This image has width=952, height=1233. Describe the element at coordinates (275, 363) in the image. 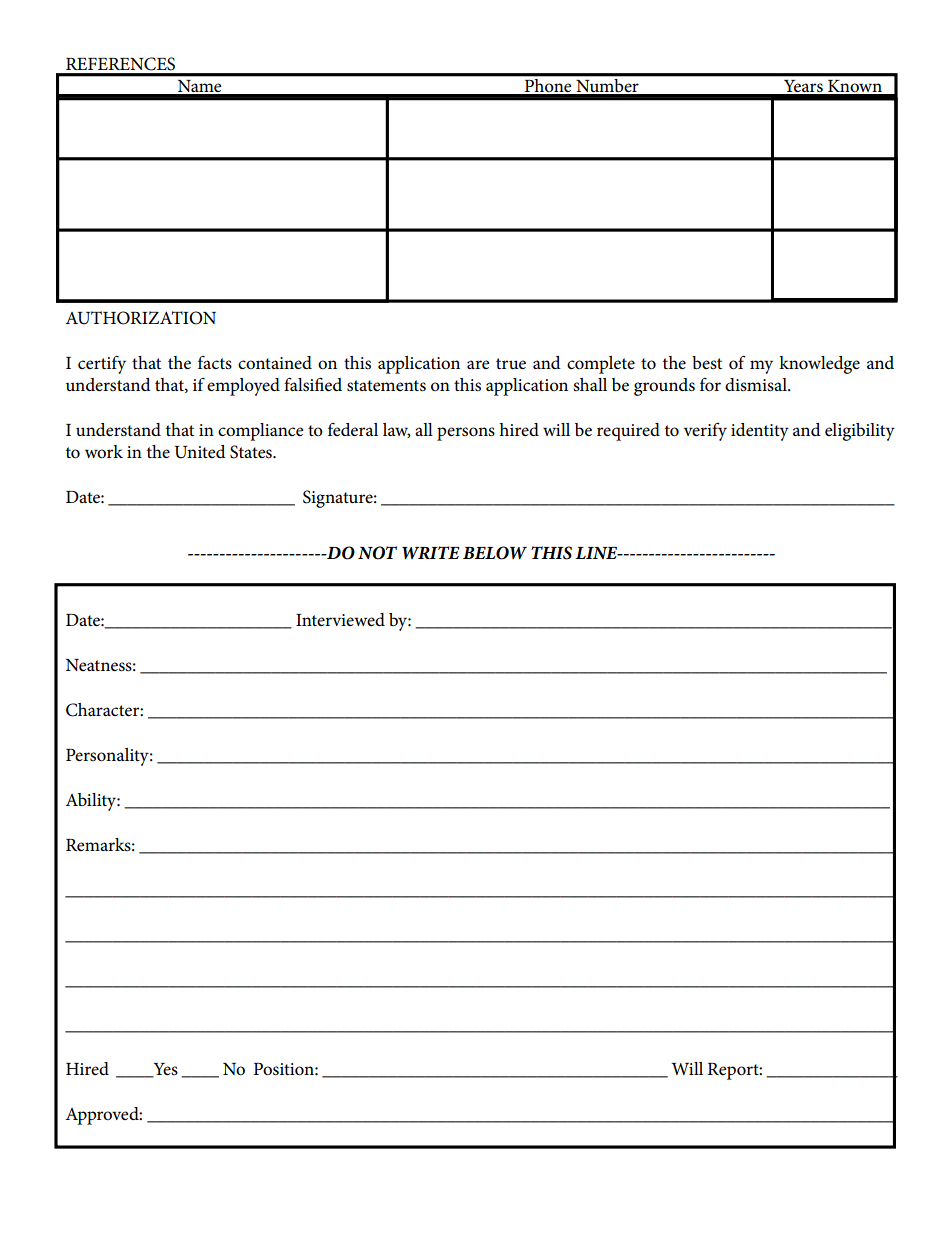

I see `contained` at that location.
